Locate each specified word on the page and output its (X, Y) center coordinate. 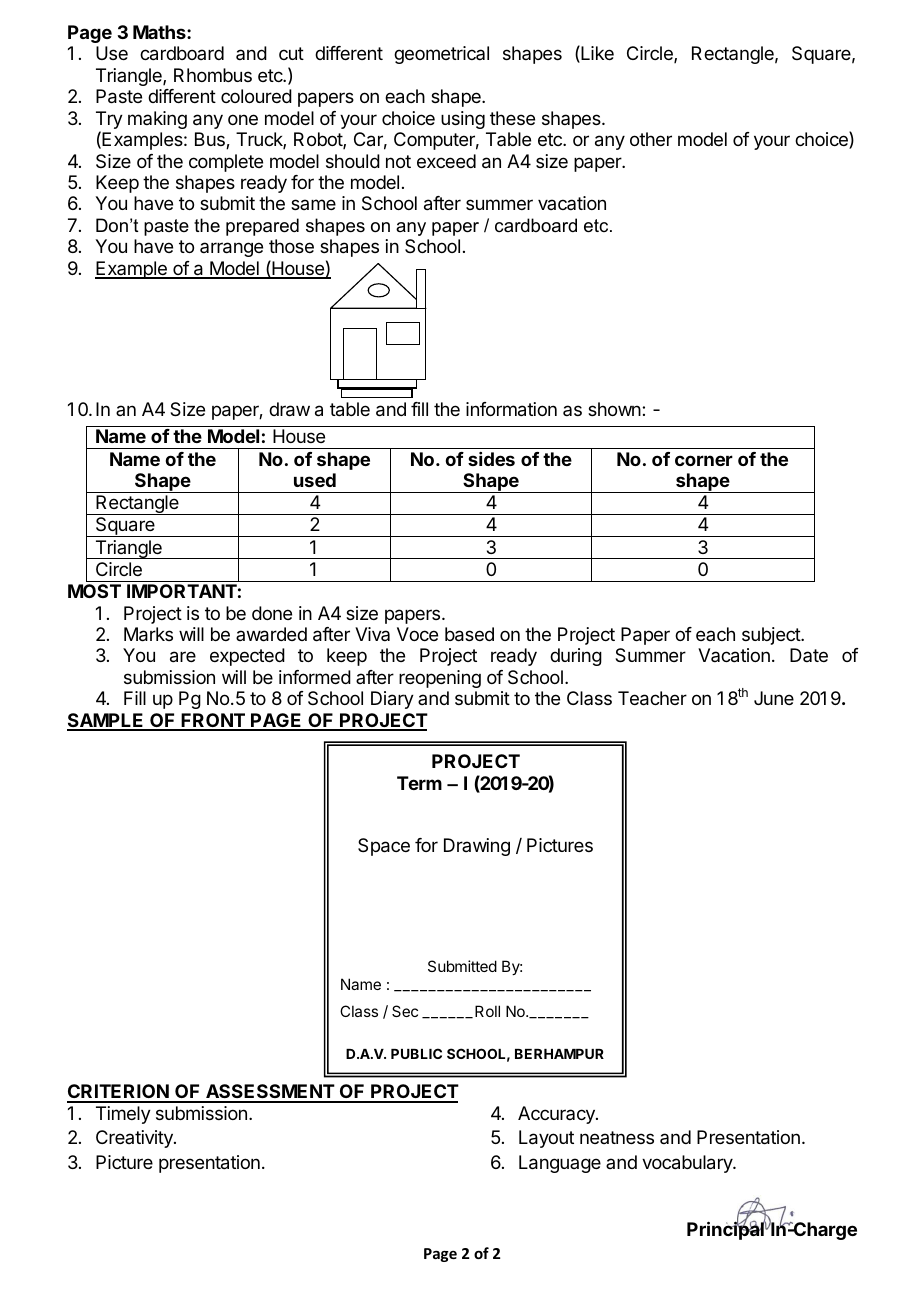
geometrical (441, 55)
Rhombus (213, 75)
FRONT (213, 721)
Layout (546, 1139)
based (469, 634)
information (511, 409)
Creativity (135, 1139)
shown (614, 409)
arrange (231, 249)
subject (772, 636)
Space (384, 847)
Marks (148, 634)
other (651, 139)
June (774, 698)
